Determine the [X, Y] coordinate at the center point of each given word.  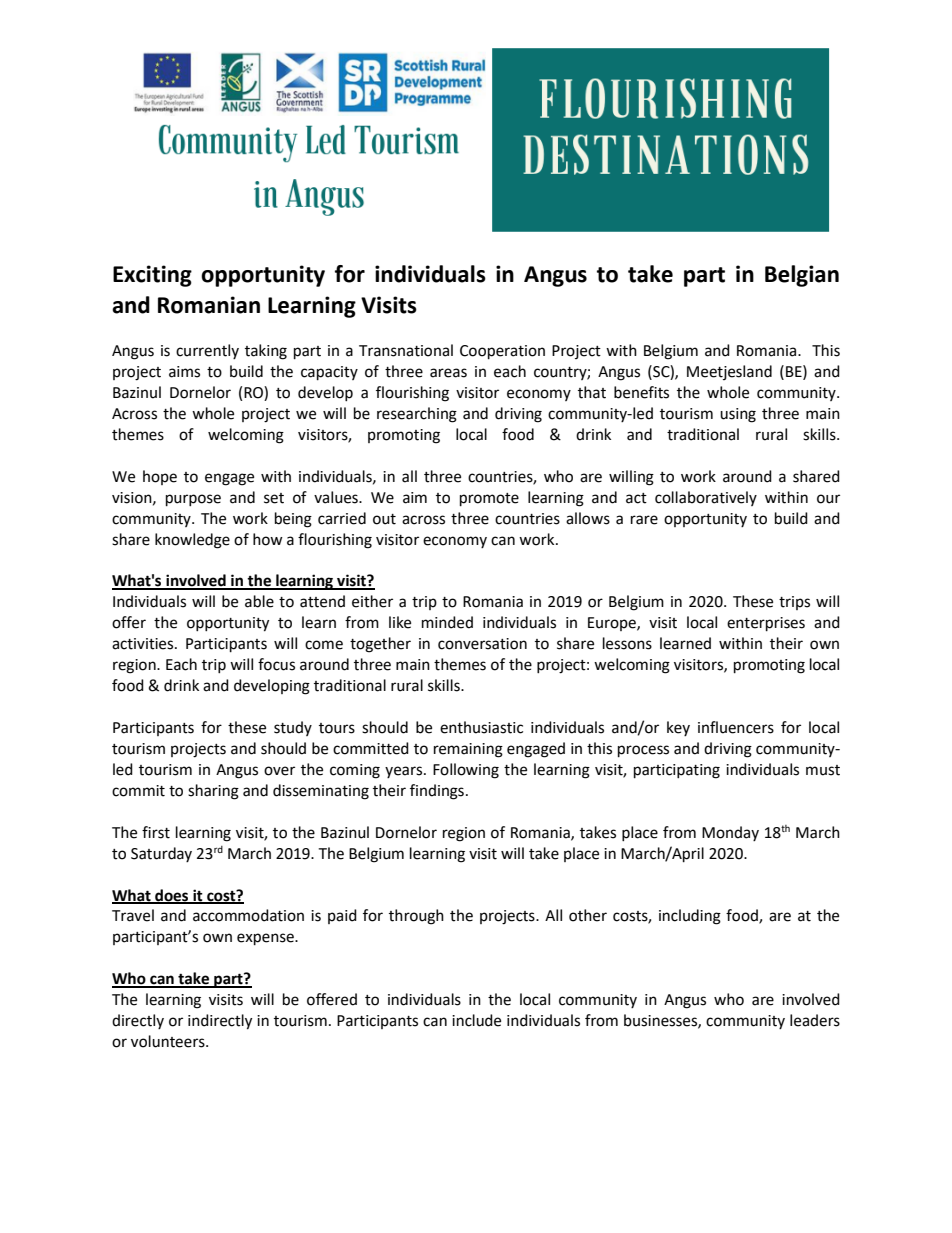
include [476, 1020]
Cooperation [502, 352]
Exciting [152, 276]
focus [276, 664]
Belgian [802, 276]
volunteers [169, 1041]
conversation [482, 644]
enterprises [766, 624]
